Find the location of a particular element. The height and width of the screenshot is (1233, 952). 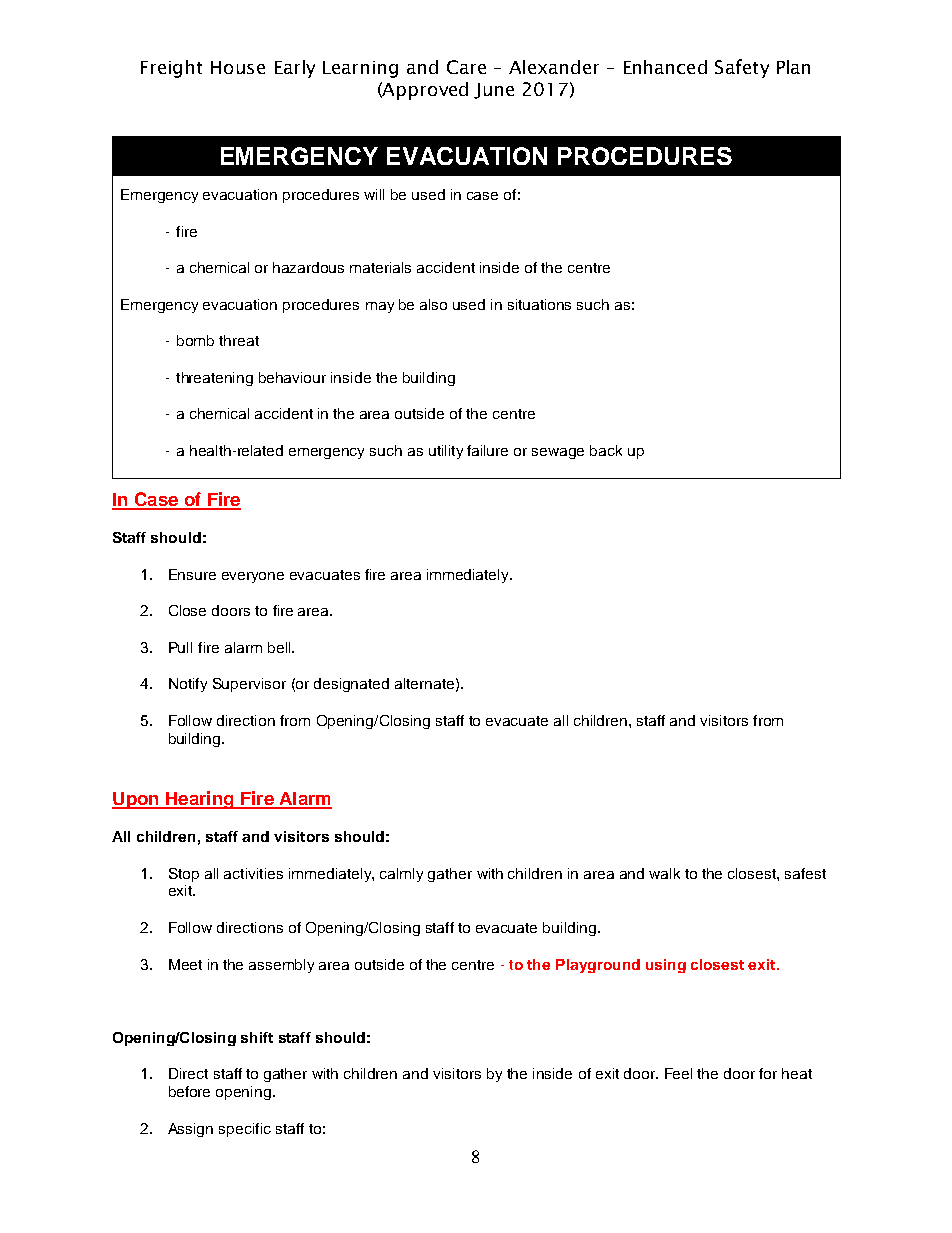

back is located at coordinates (606, 450).
